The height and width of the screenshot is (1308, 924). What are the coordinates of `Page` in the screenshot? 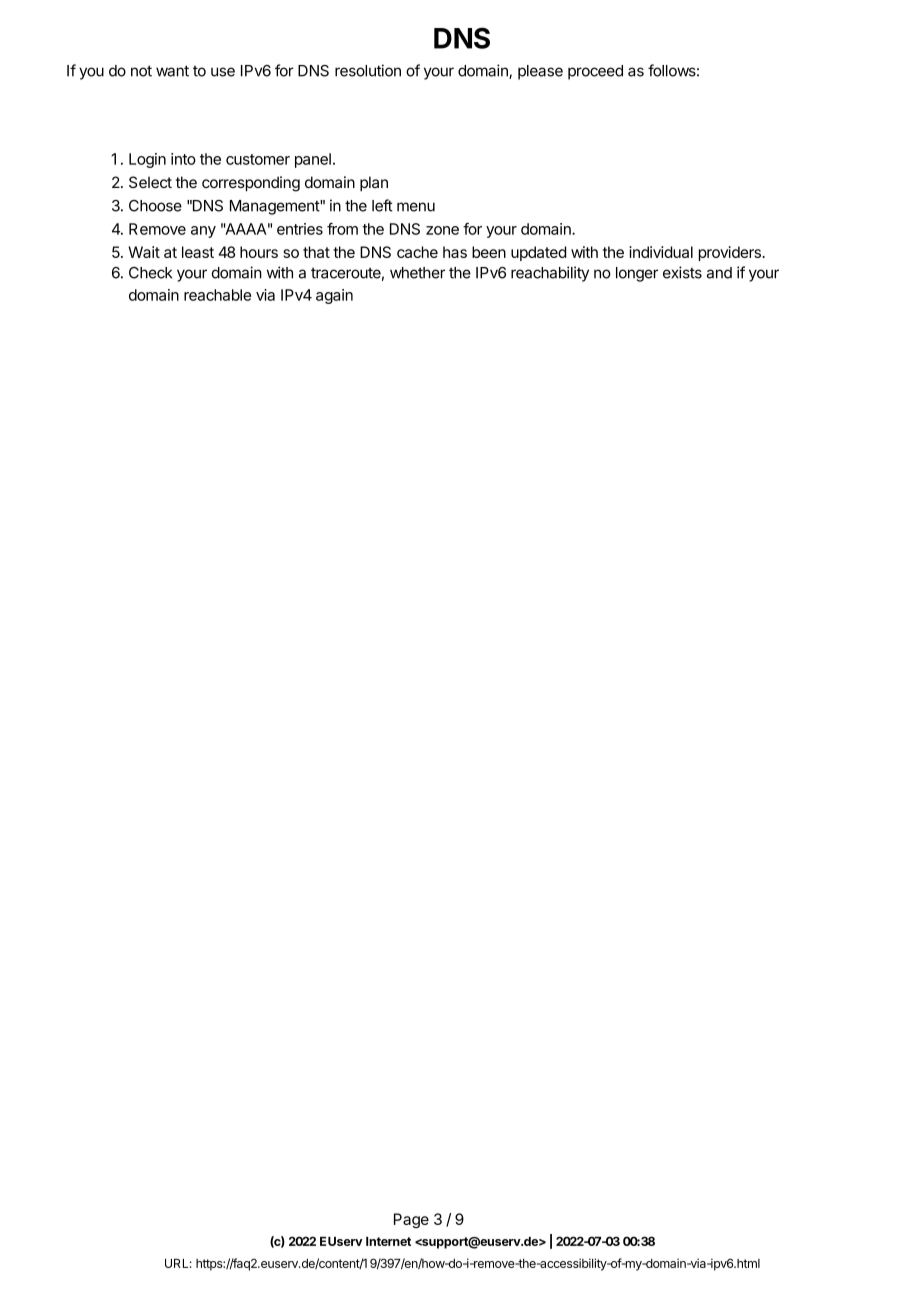 It's located at (411, 1220).
